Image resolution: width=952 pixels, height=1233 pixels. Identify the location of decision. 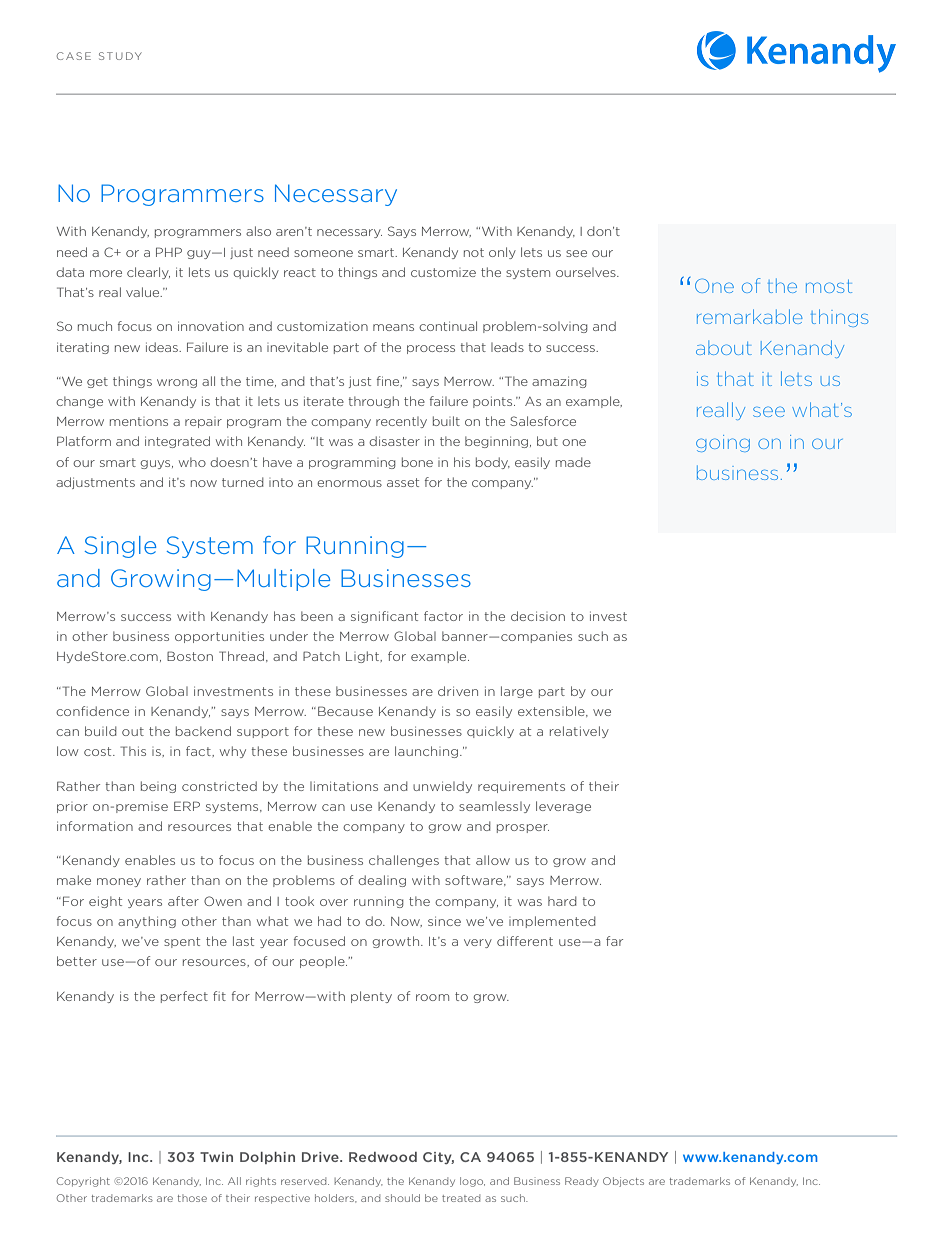
(538, 616).
